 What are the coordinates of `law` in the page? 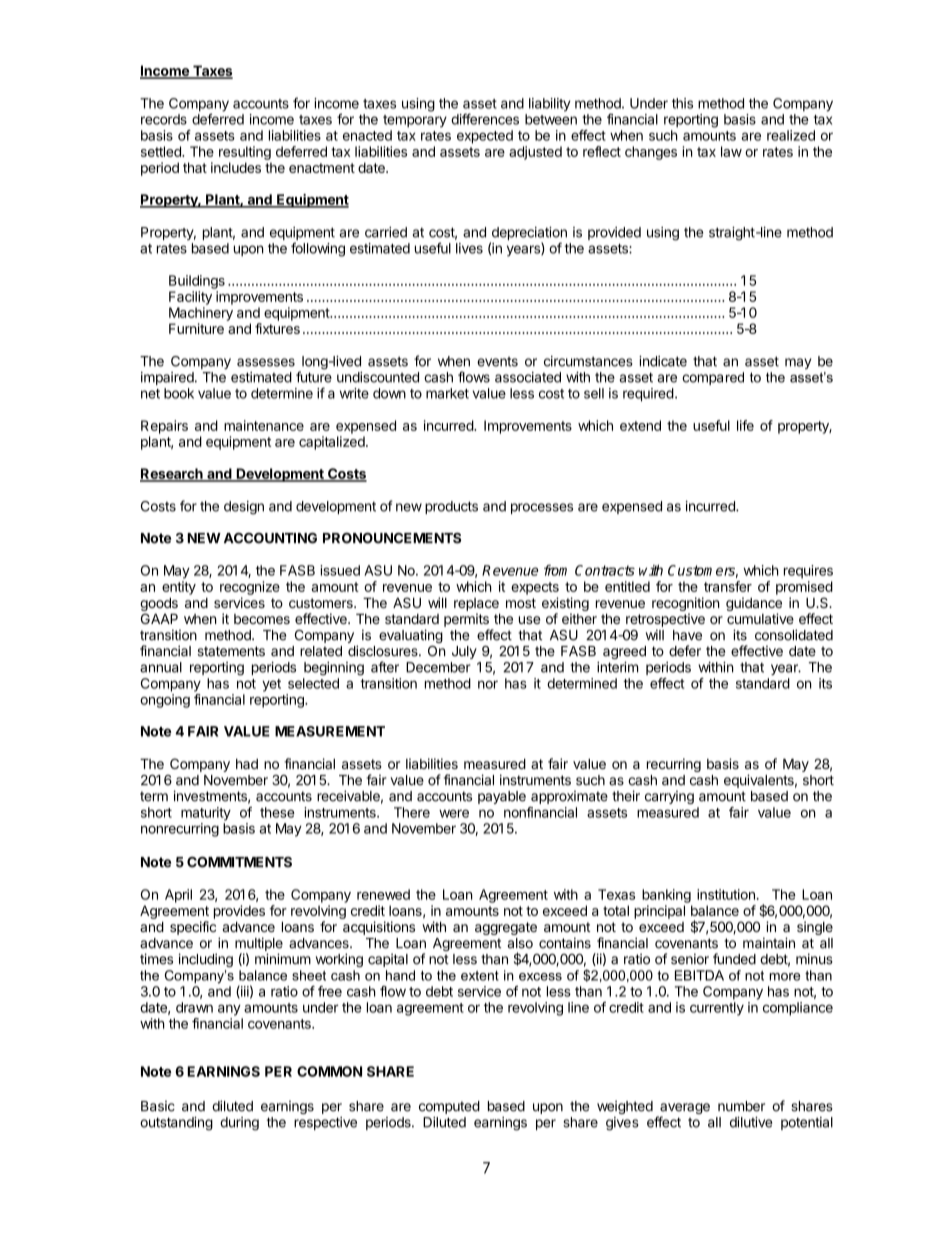 It's located at (731, 151).
